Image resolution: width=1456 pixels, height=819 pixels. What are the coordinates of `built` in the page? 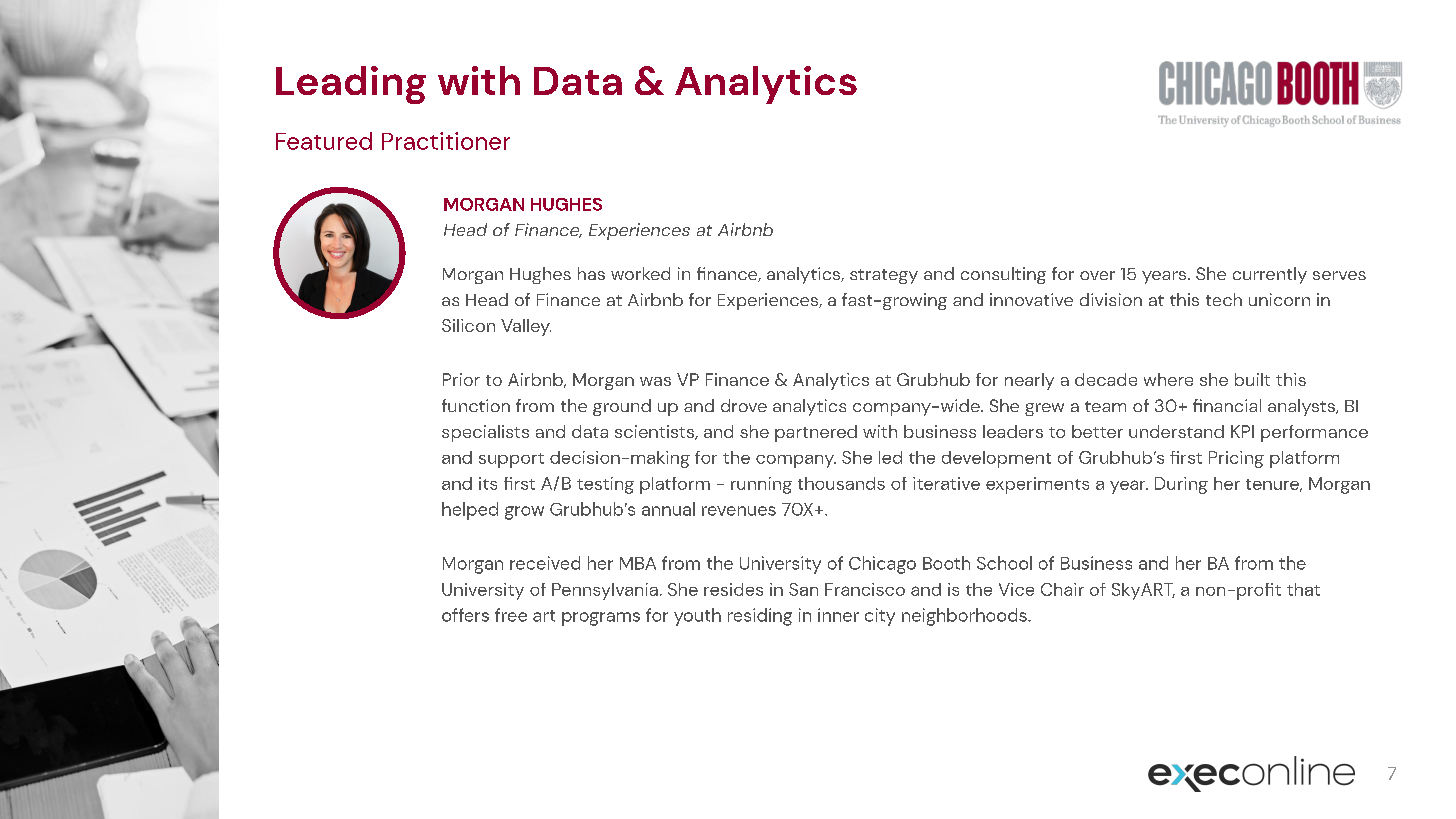 It's located at (1252, 379).
